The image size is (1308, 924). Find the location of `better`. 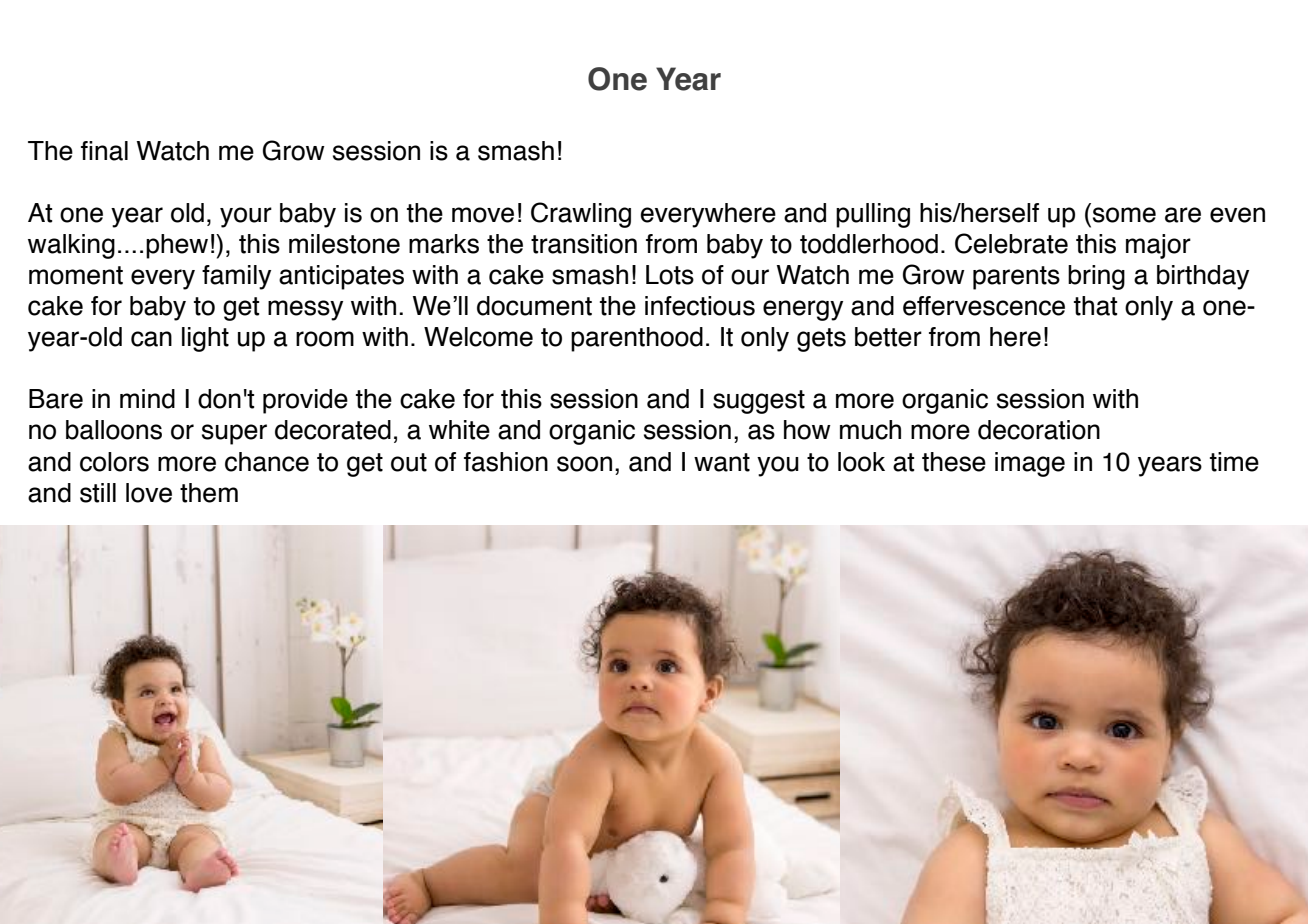

better is located at coordinates (888, 337).
